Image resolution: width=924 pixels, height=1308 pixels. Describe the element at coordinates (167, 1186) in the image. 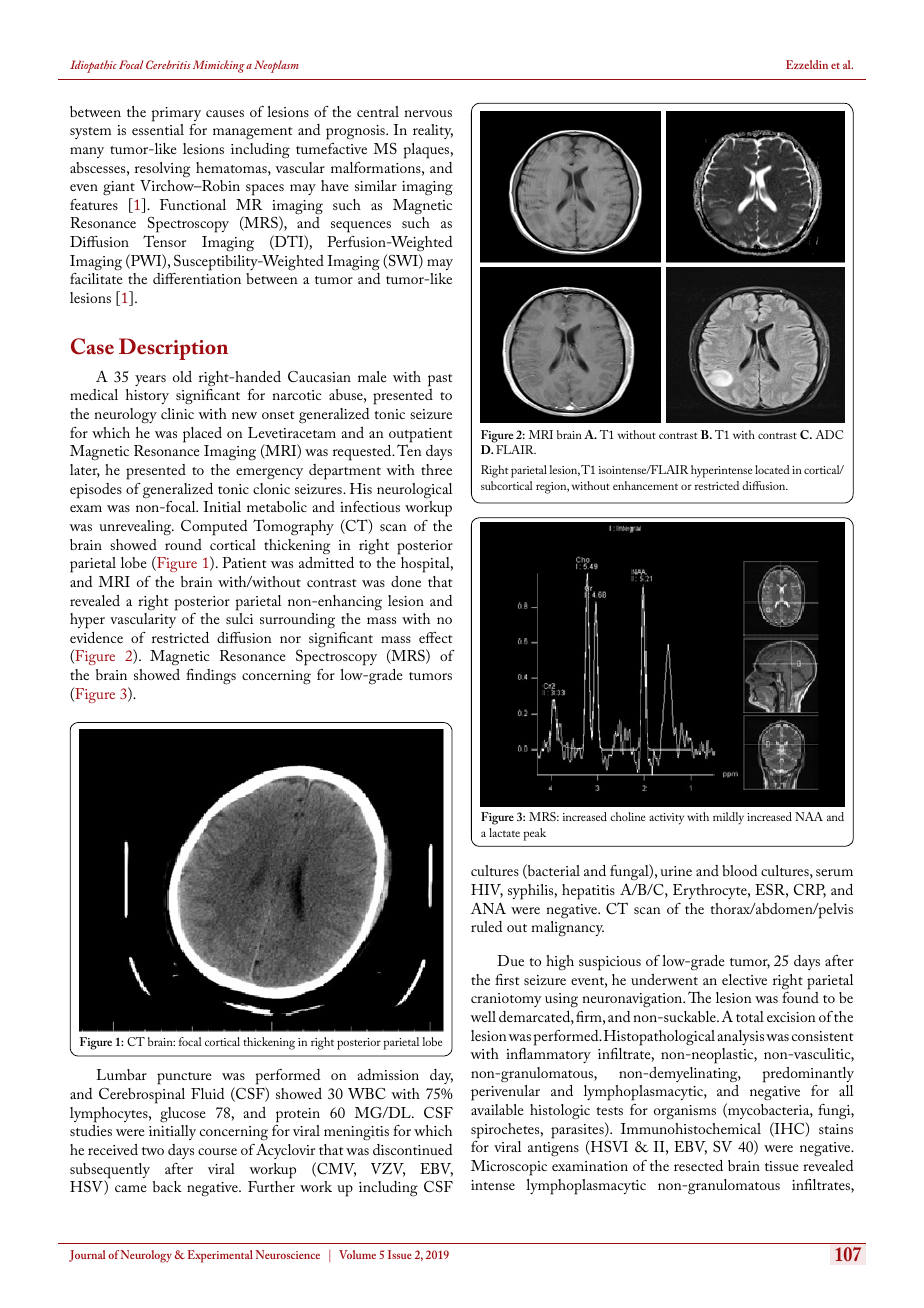

I see `back` at that location.
